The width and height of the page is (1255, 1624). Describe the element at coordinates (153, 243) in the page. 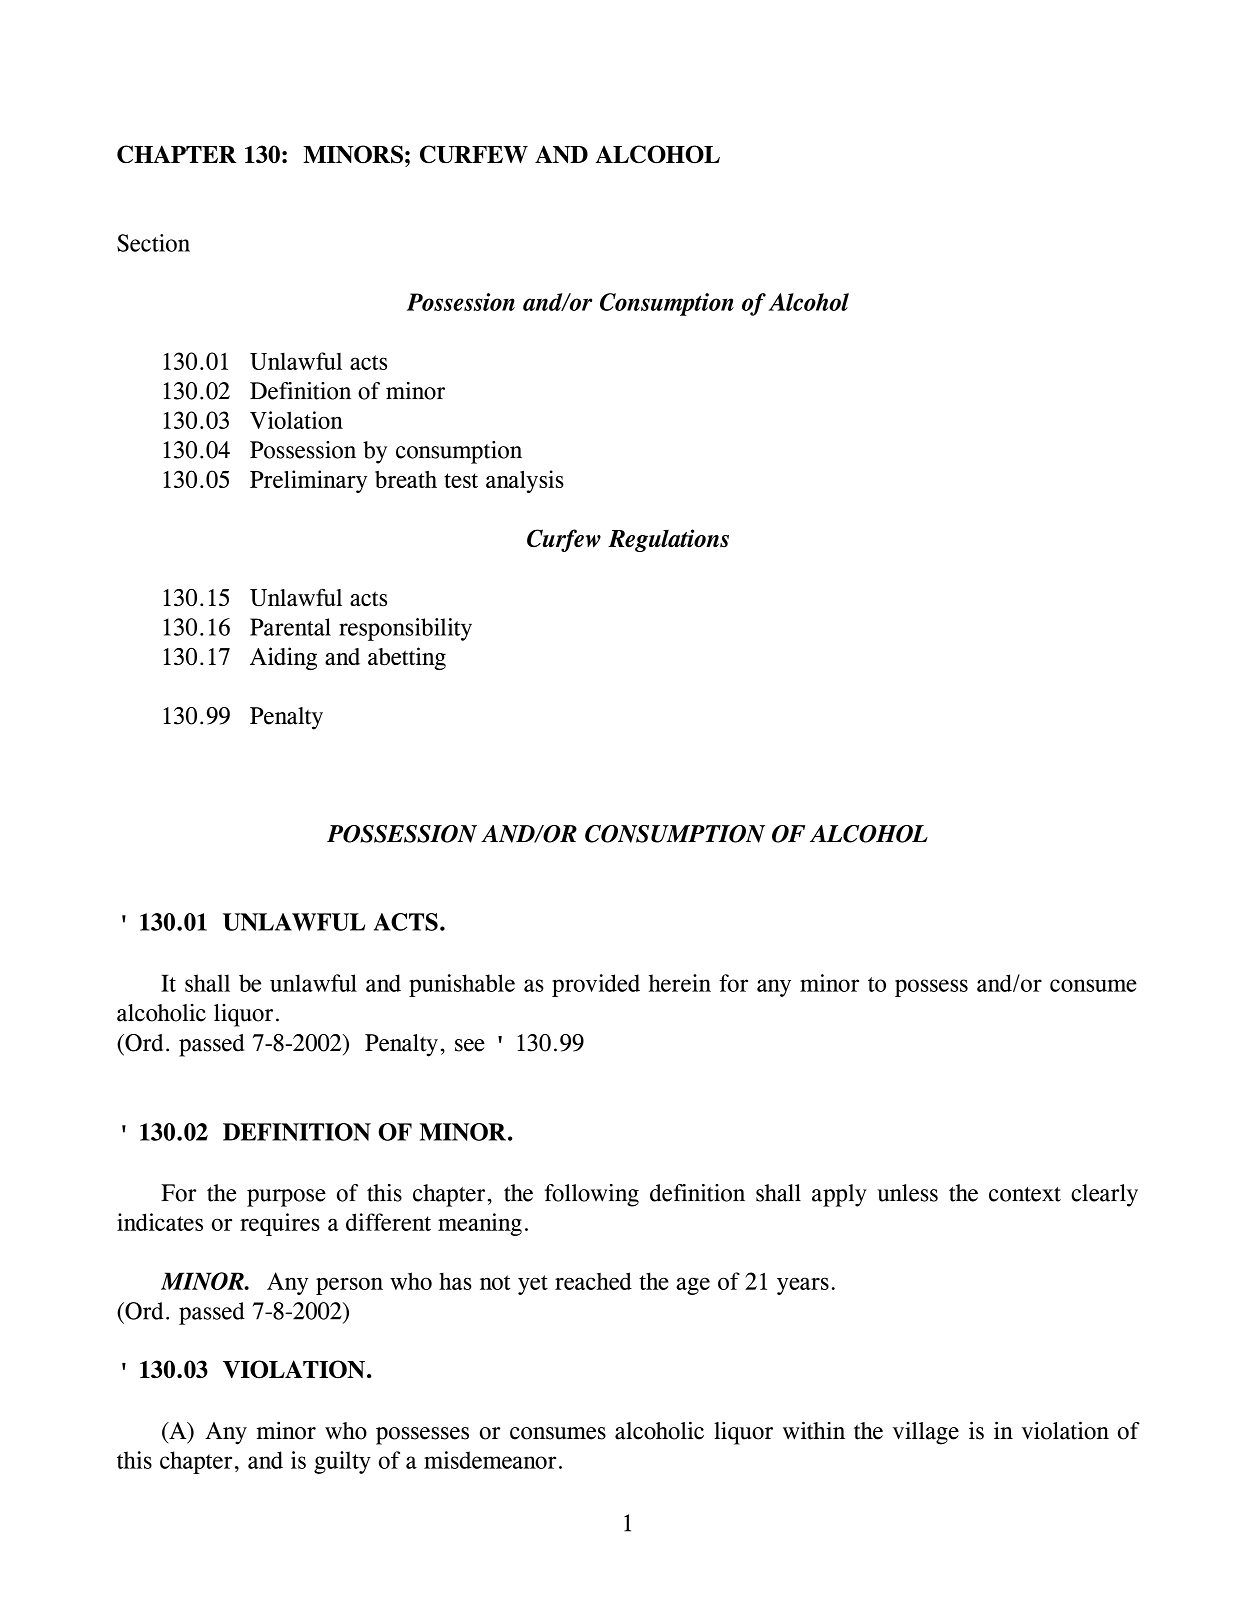

I see `Section` at that location.
